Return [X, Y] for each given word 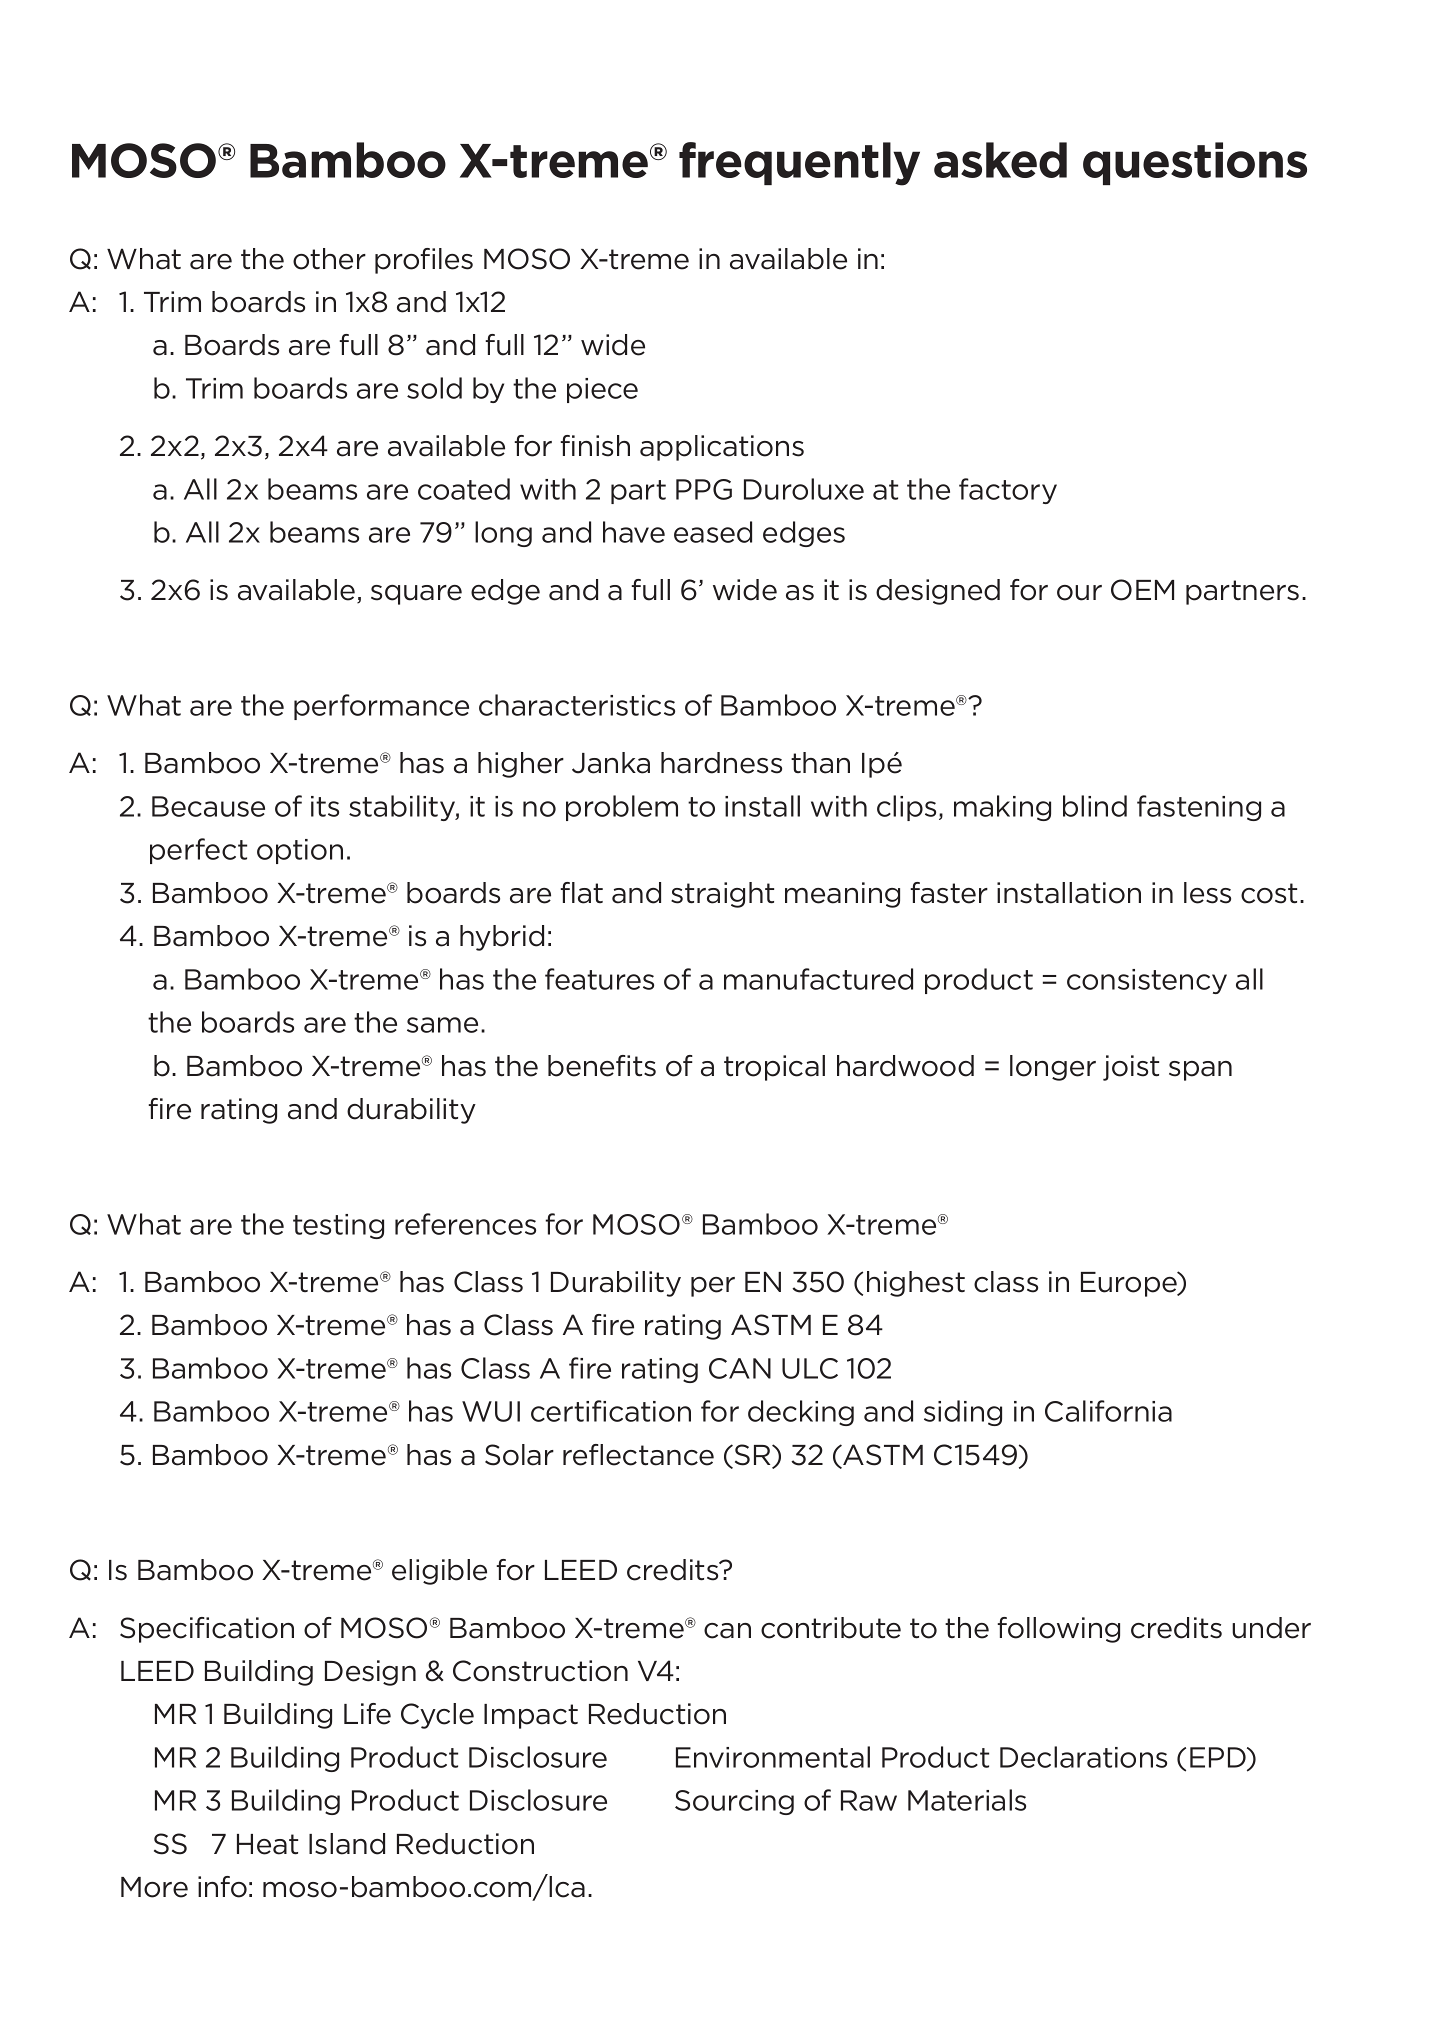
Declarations [1083, 1757]
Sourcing [734, 1802]
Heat [267, 1844]
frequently [799, 164]
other [329, 259]
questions [1195, 163]
